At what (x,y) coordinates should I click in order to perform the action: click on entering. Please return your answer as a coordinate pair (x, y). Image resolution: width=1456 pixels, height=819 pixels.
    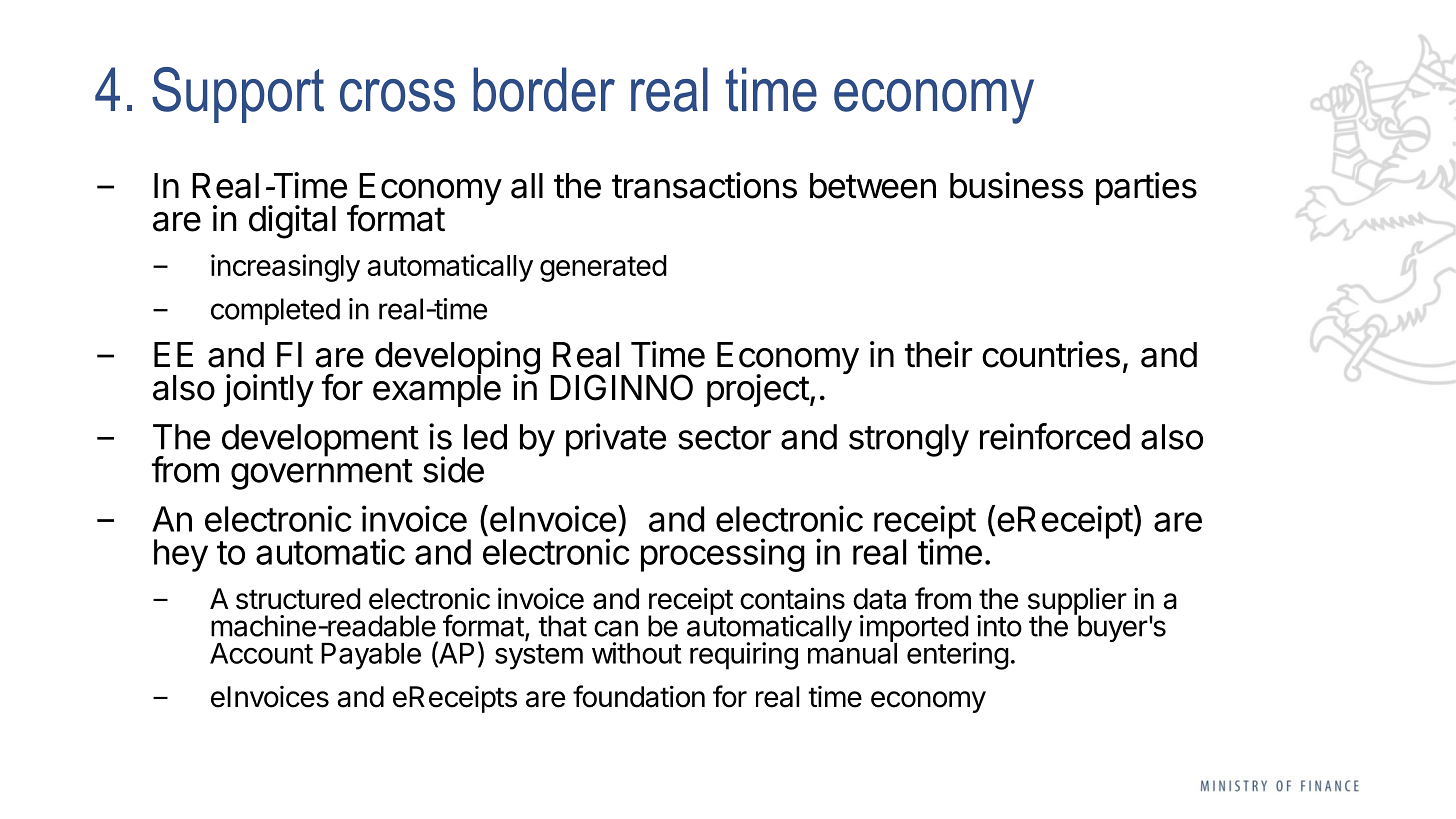
    Looking at the image, I should click on (958, 656).
